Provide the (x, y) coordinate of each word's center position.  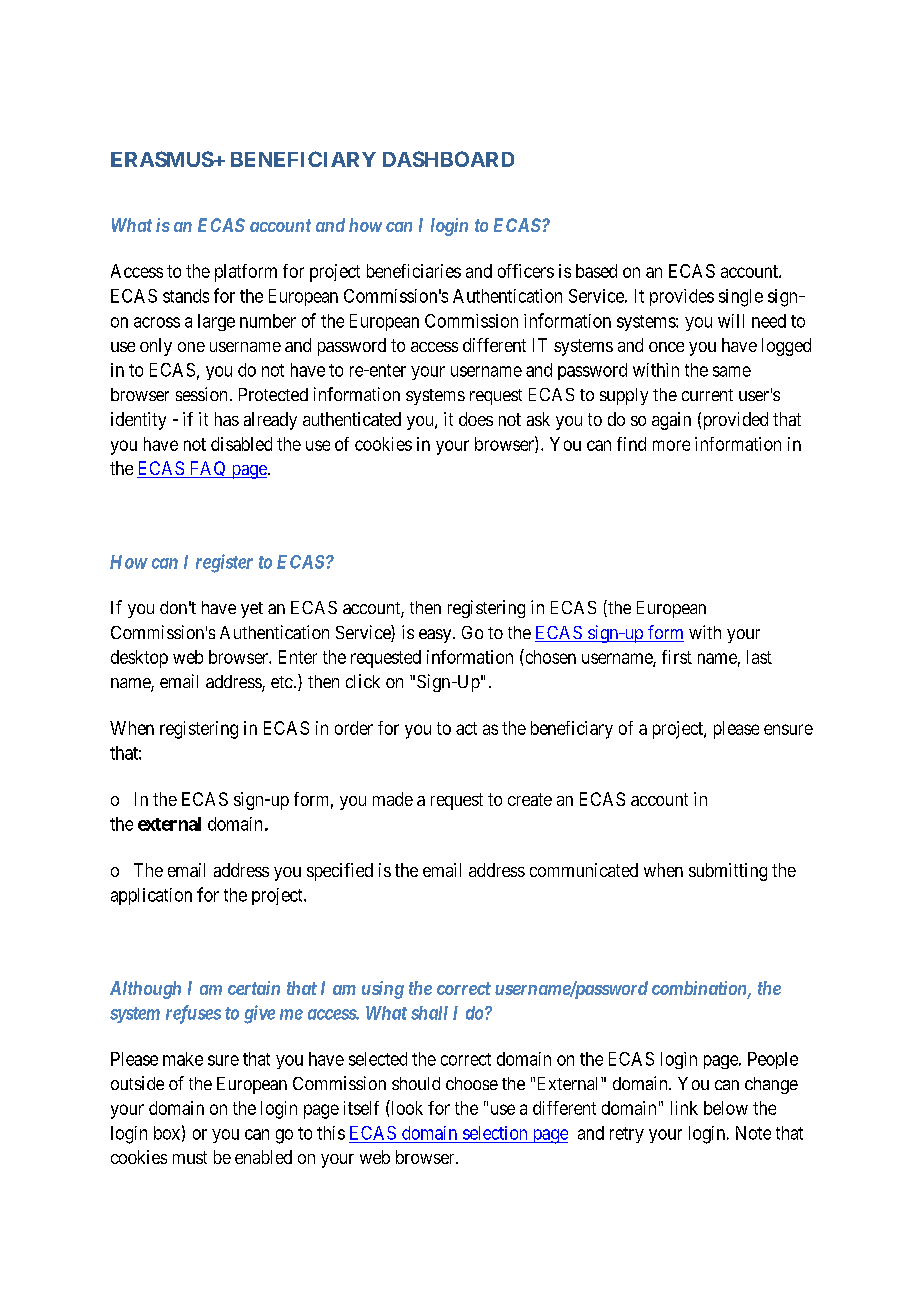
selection (495, 1133)
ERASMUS (162, 159)
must (190, 1157)
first (677, 657)
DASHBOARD (448, 159)
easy (436, 636)
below (726, 1108)
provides (682, 297)
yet (252, 610)
